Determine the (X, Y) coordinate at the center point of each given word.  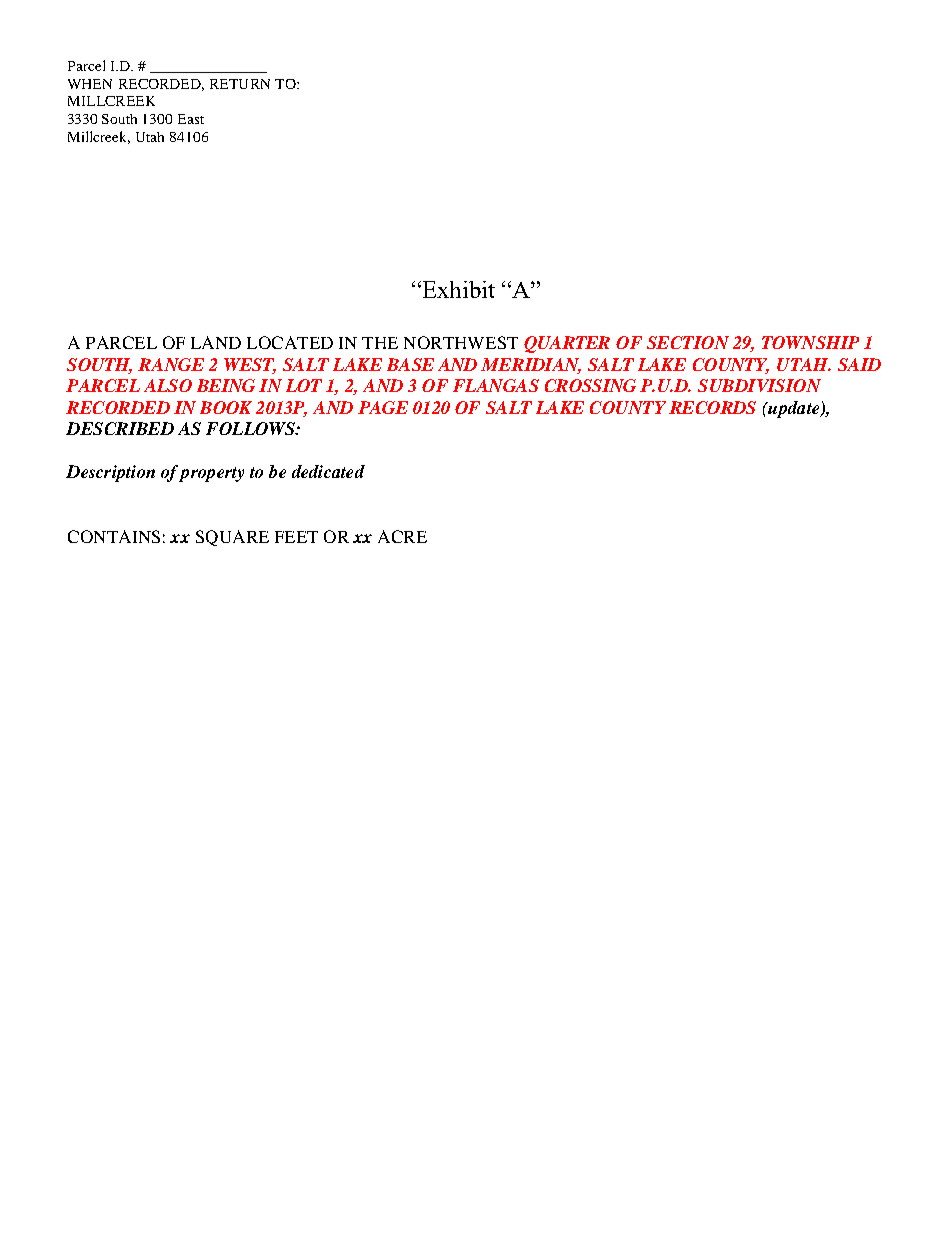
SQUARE (232, 538)
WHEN (90, 84)
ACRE (402, 536)
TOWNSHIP (810, 342)
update (794, 409)
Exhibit (457, 289)
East (191, 119)
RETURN (240, 84)
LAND (216, 342)
